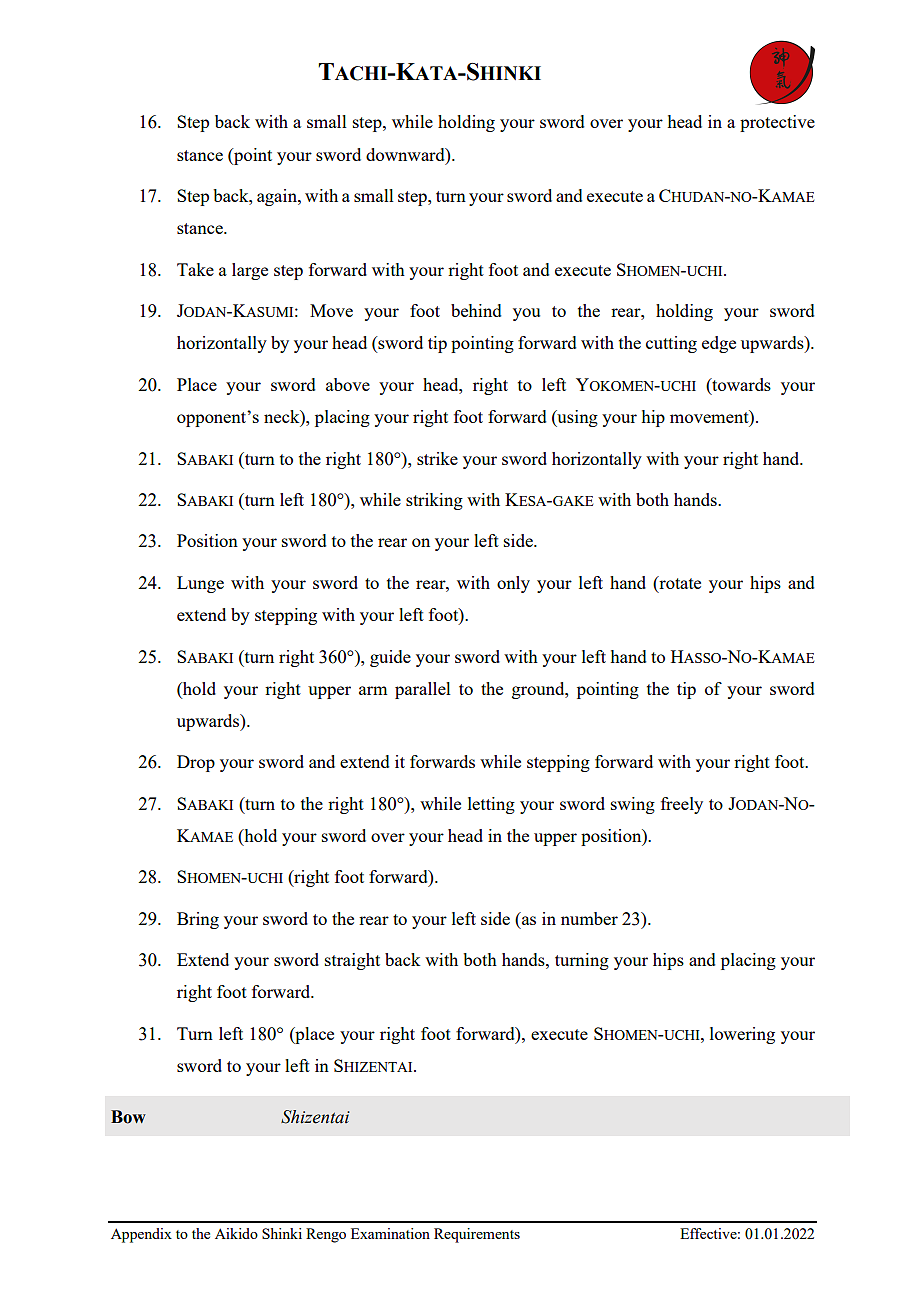  I want to click on Aikido, so click(236, 1233).
